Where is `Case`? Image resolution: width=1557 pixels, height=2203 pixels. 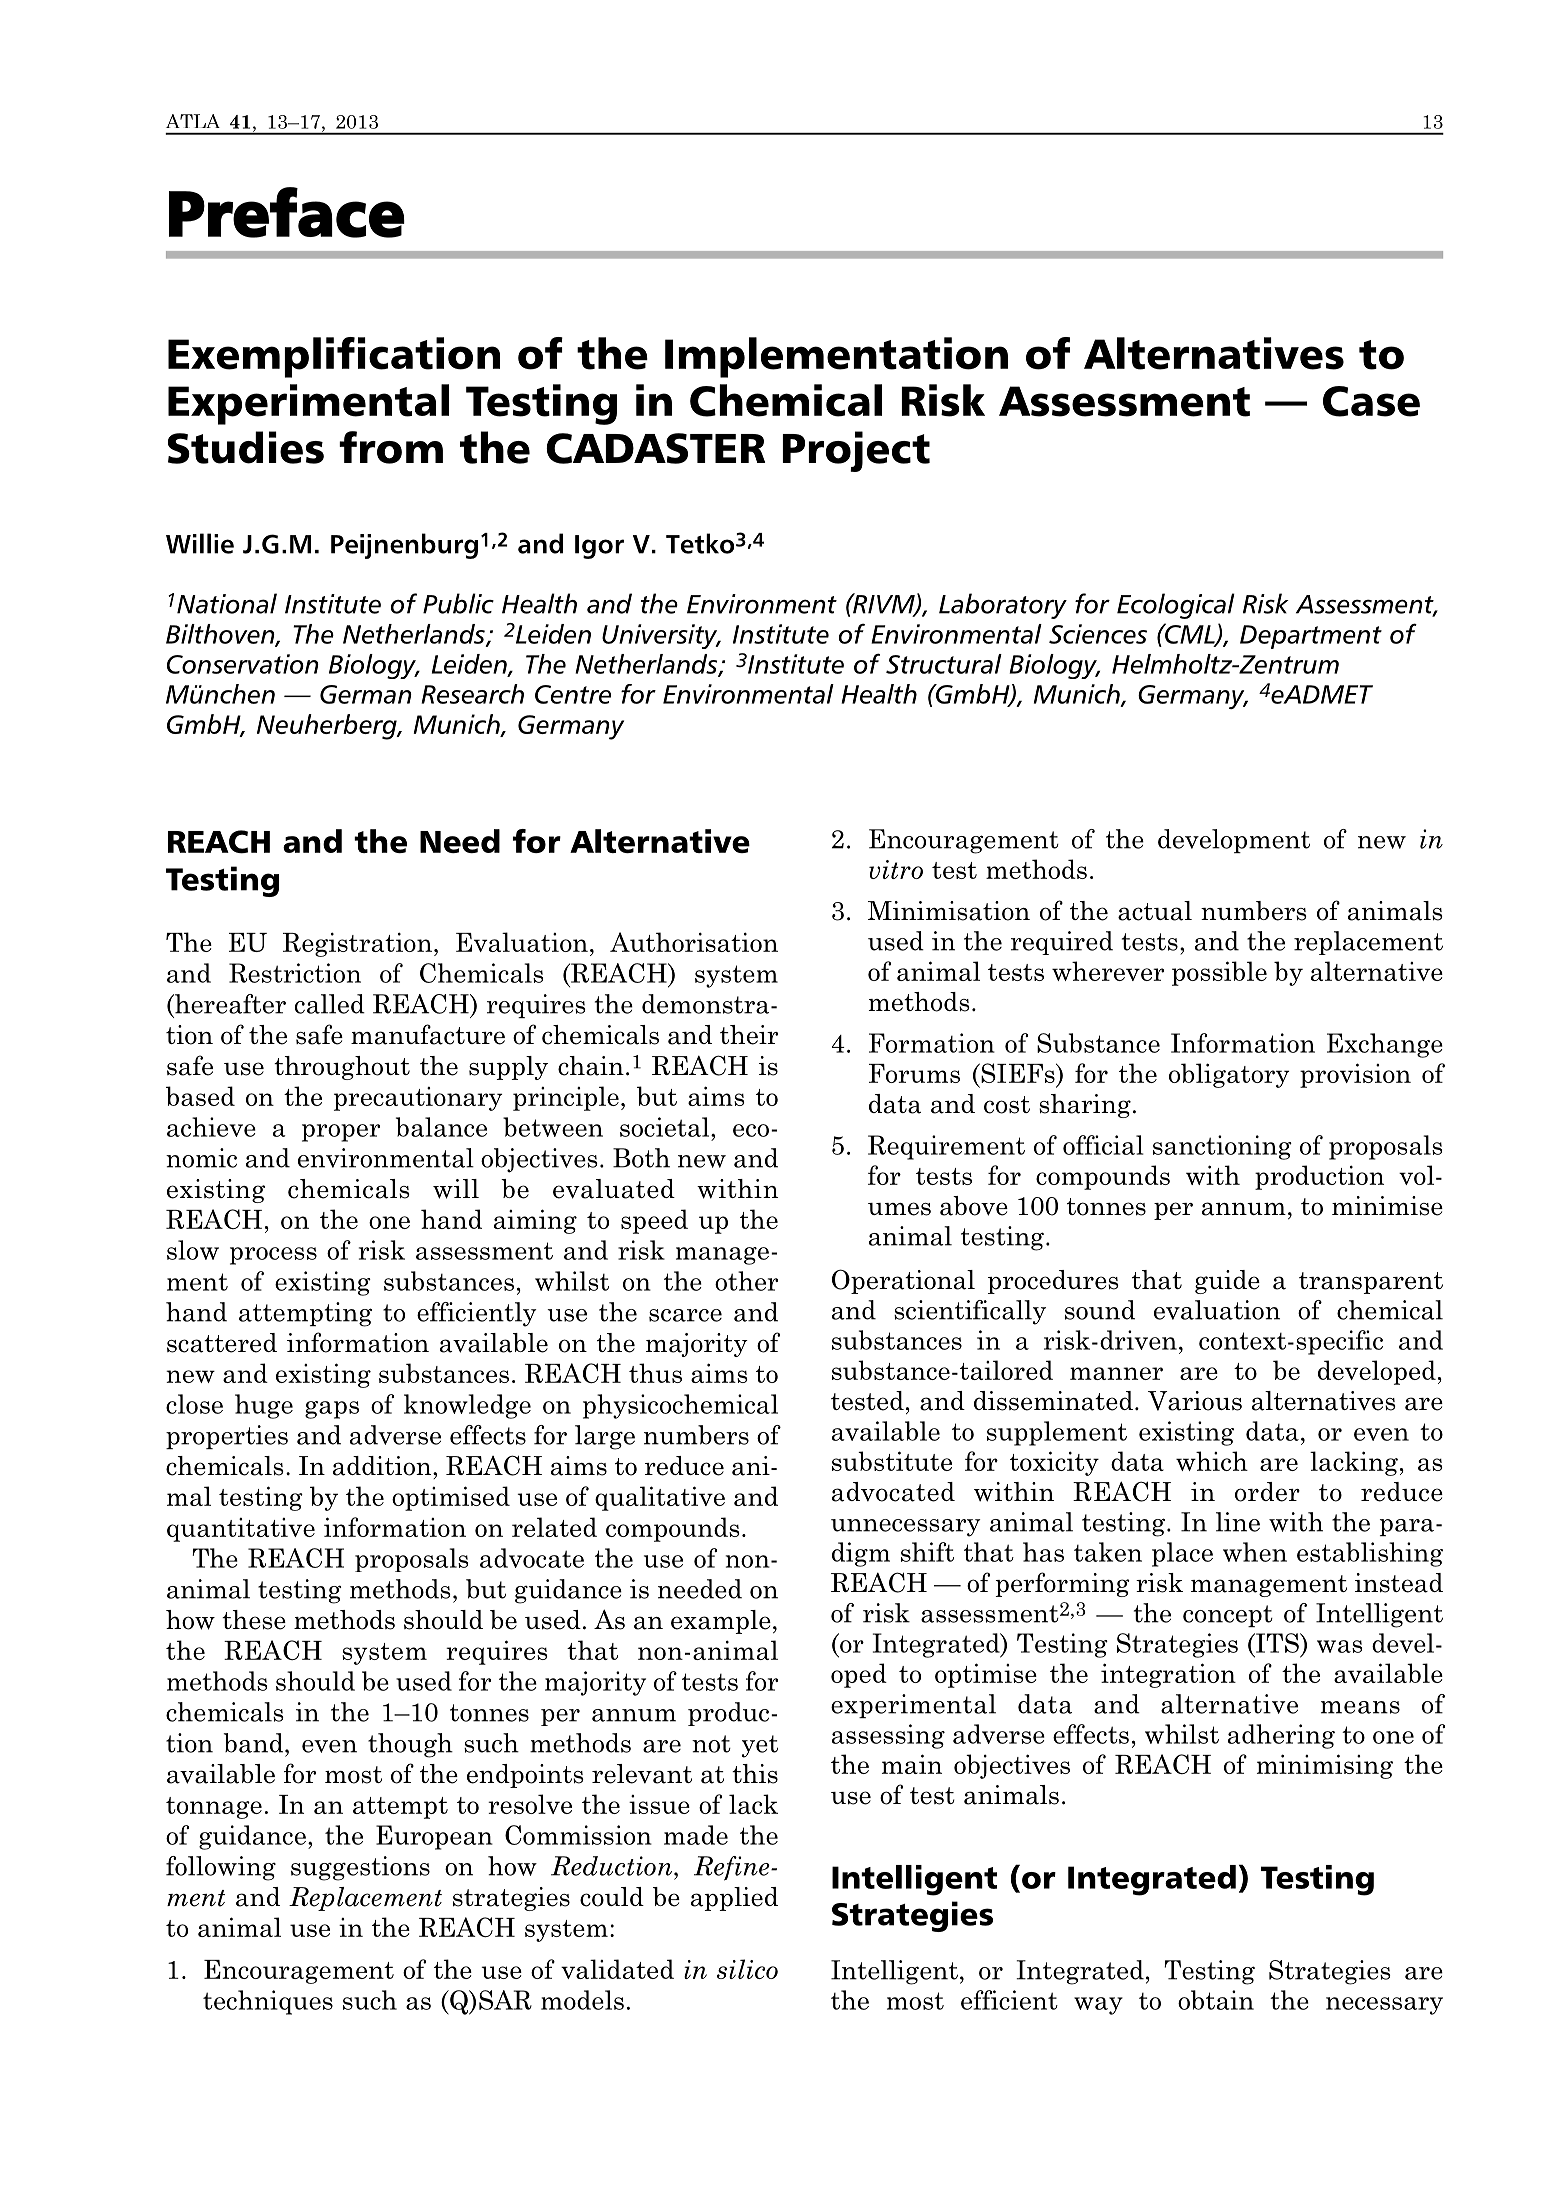 Case is located at coordinates (1371, 401).
